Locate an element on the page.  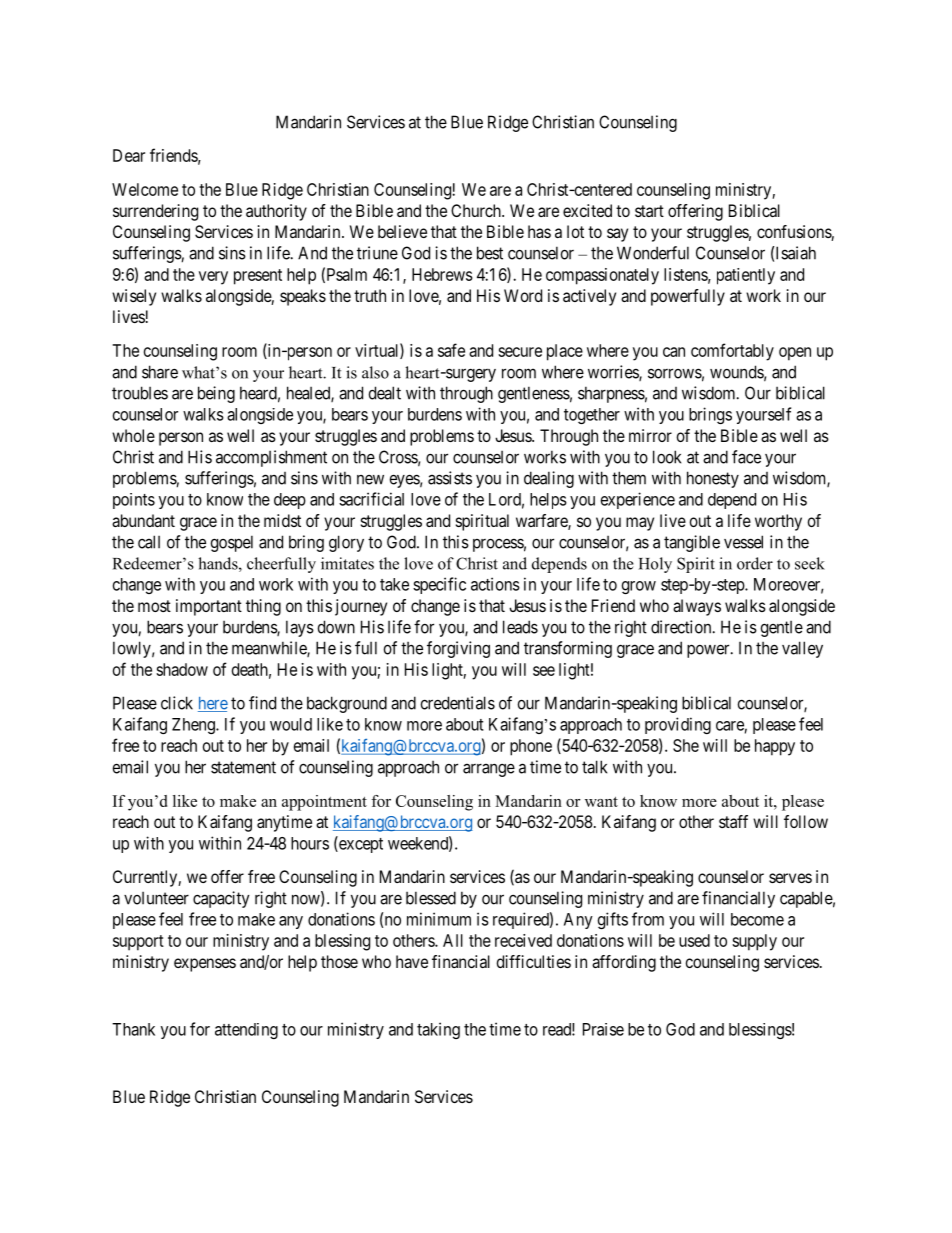
face is located at coordinates (746, 457).
